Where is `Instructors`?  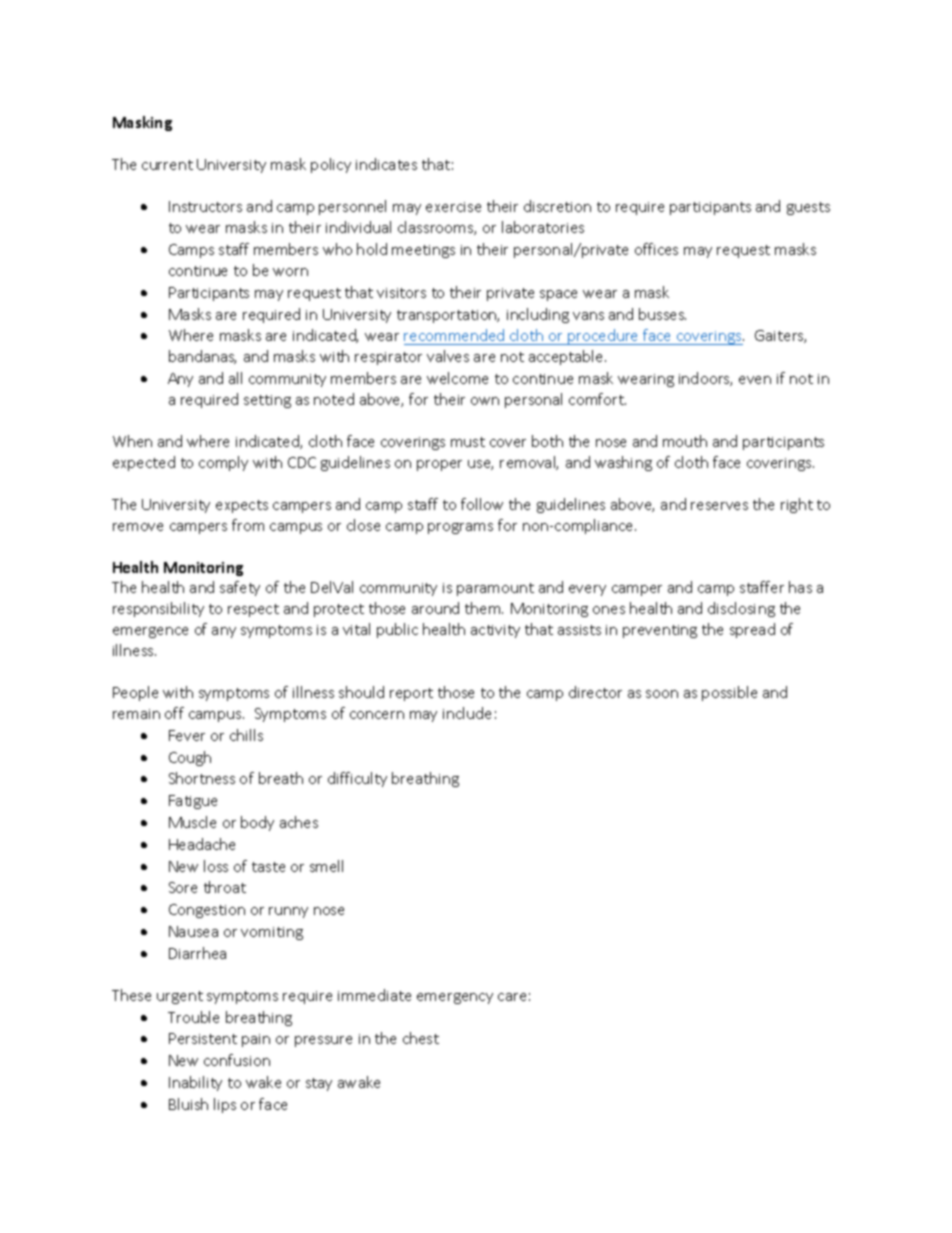 Instructors is located at coordinates (205, 206).
